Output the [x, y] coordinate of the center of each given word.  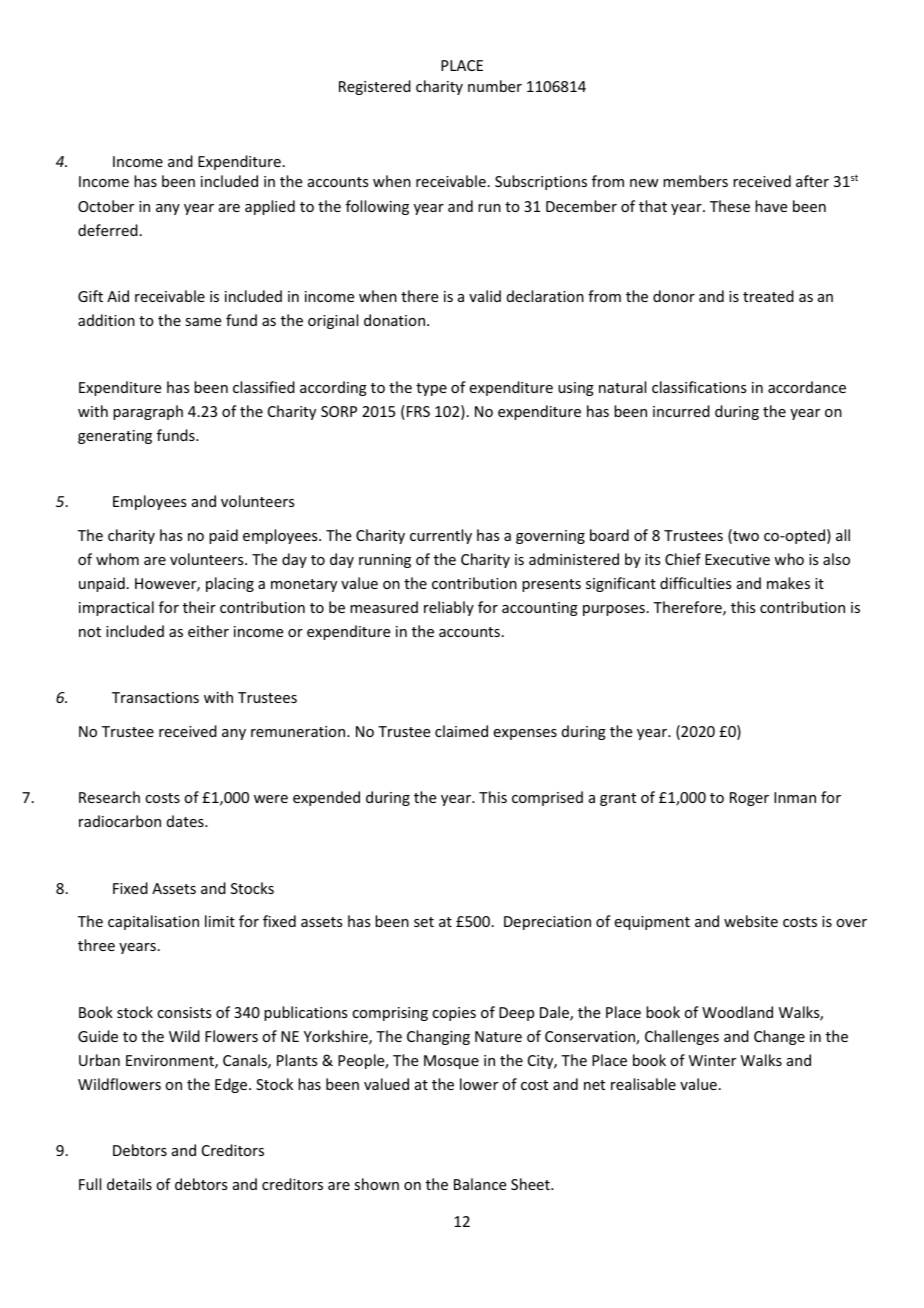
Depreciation [547, 923]
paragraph [148, 412]
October [106, 206]
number [495, 86]
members [695, 181]
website [751, 921]
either [208, 631]
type [431, 389]
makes [788, 583]
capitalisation [153, 922]
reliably [449, 608]
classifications [699, 387]
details [129, 1184]
